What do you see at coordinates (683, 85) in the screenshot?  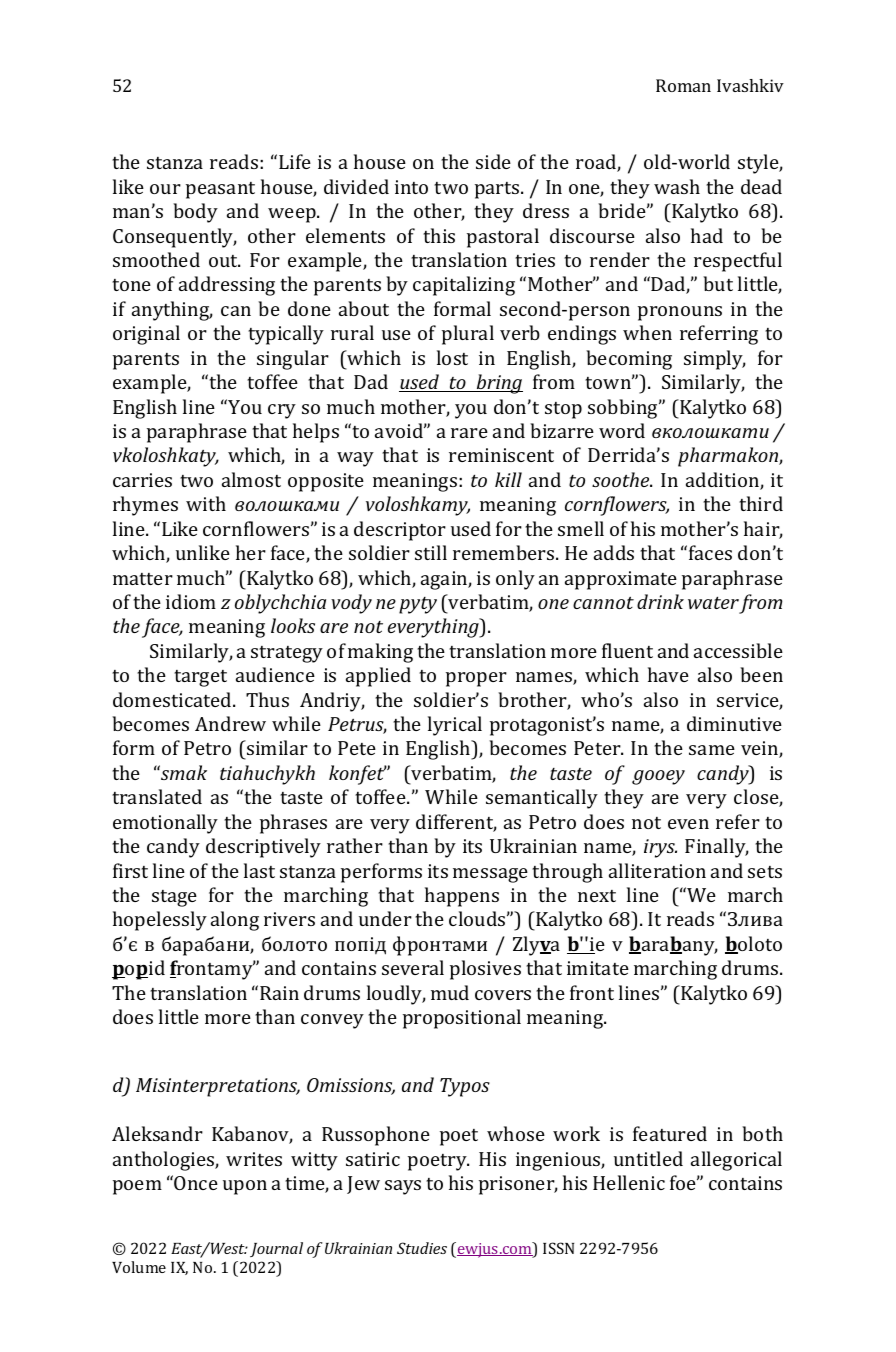 I see `Roman` at bounding box center [683, 85].
